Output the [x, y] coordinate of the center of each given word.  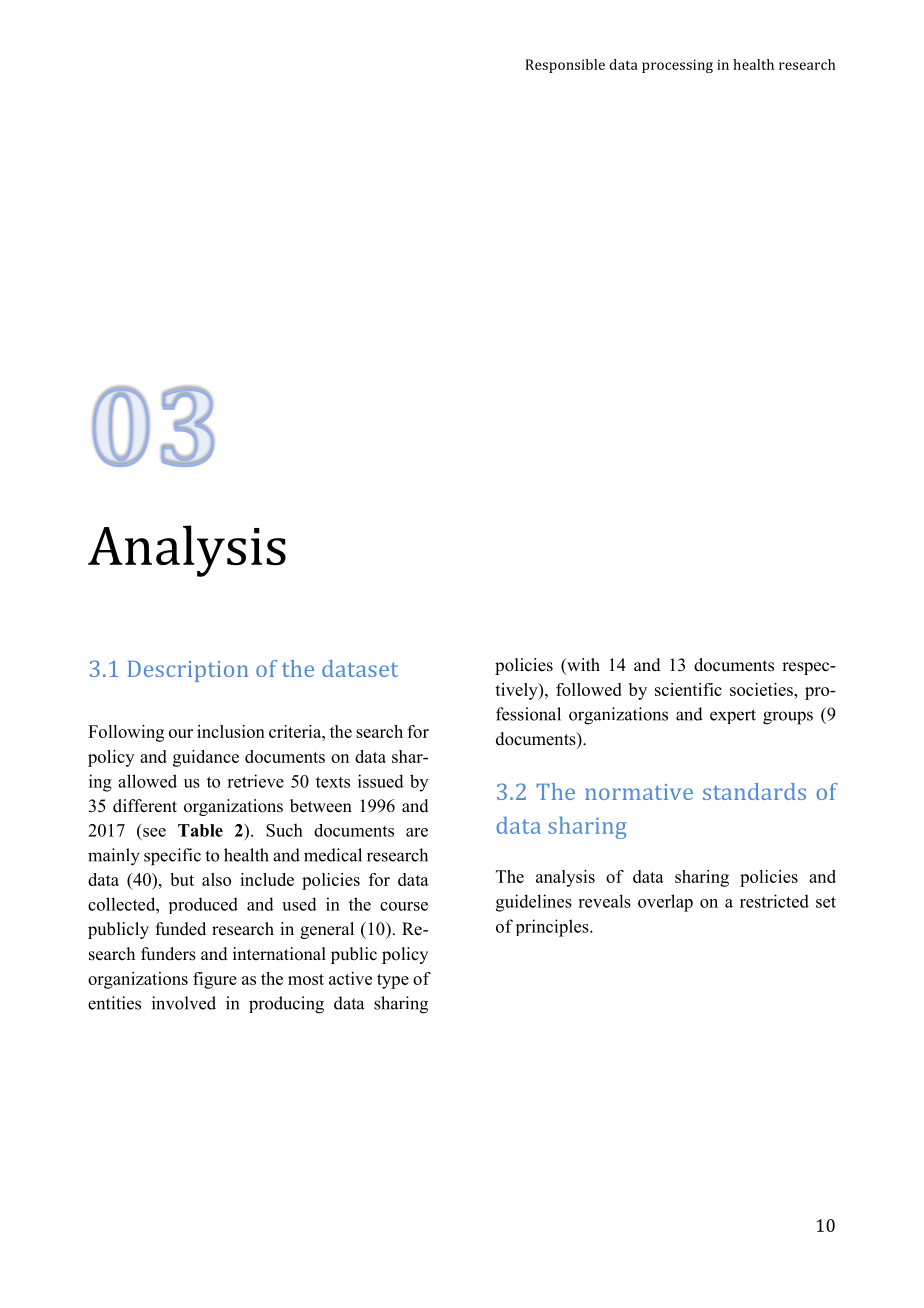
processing [677, 66]
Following [126, 733]
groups [788, 718]
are [417, 832]
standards [754, 791]
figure [215, 980]
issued [381, 781]
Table [200, 830]
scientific [688, 689]
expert [733, 716]
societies [762, 689]
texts [333, 782]
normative [639, 792]
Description [188, 671]
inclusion [231, 731]
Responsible [565, 66]
